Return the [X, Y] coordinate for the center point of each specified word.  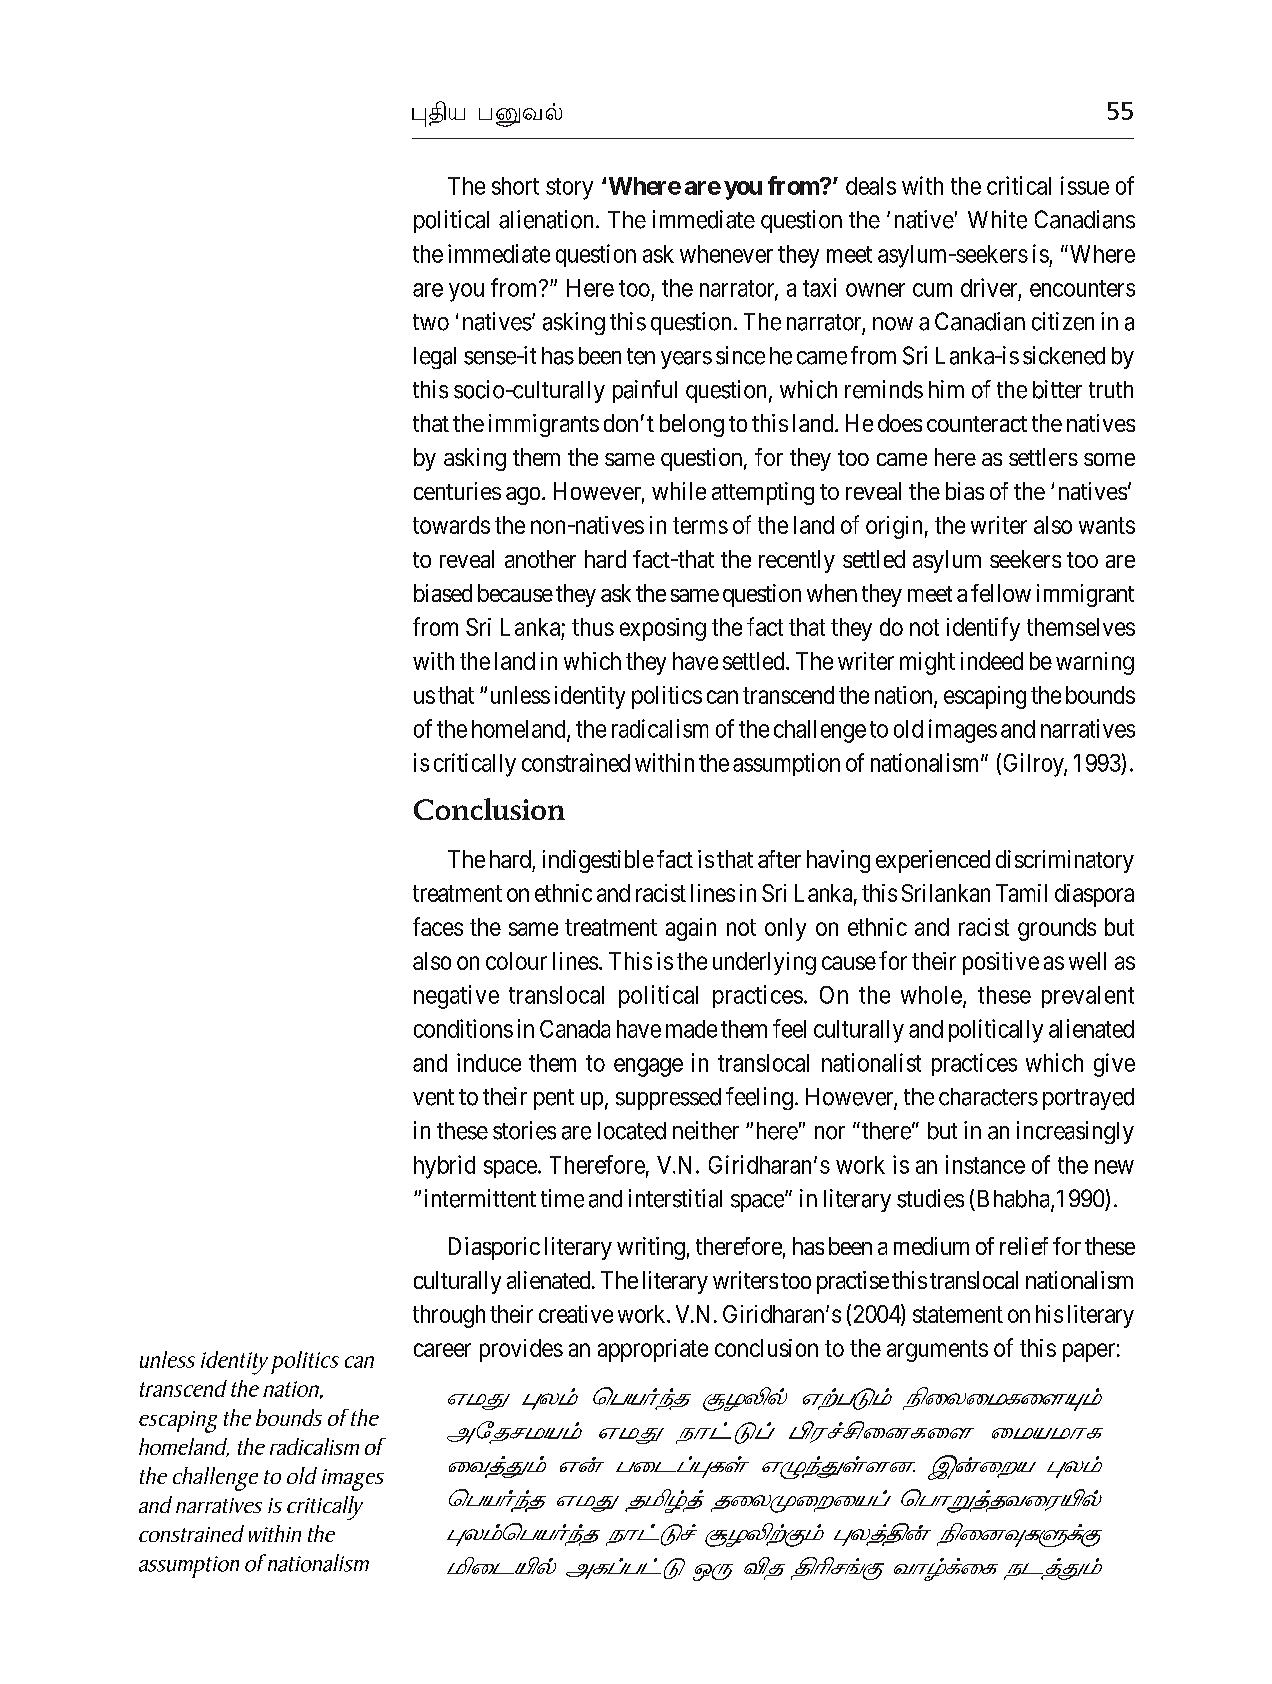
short [515, 186]
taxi [819, 287]
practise [853, 1282]
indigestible [598, 861]
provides [521, 1350]
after [779, 859]
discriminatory [1065, 861]
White [997, 219]
